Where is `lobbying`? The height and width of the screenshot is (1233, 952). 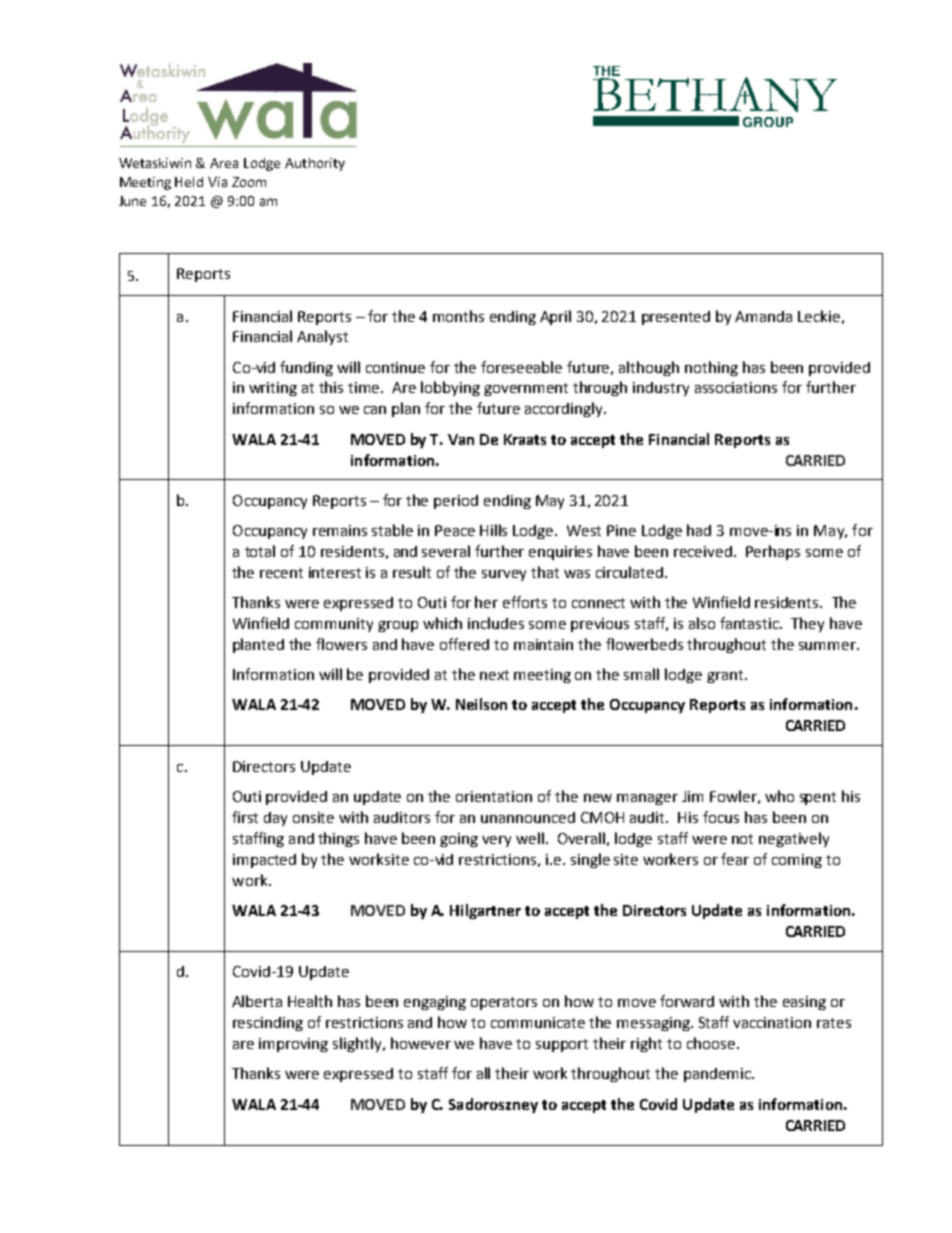 lobbying is located at coordinates (450, 388).
